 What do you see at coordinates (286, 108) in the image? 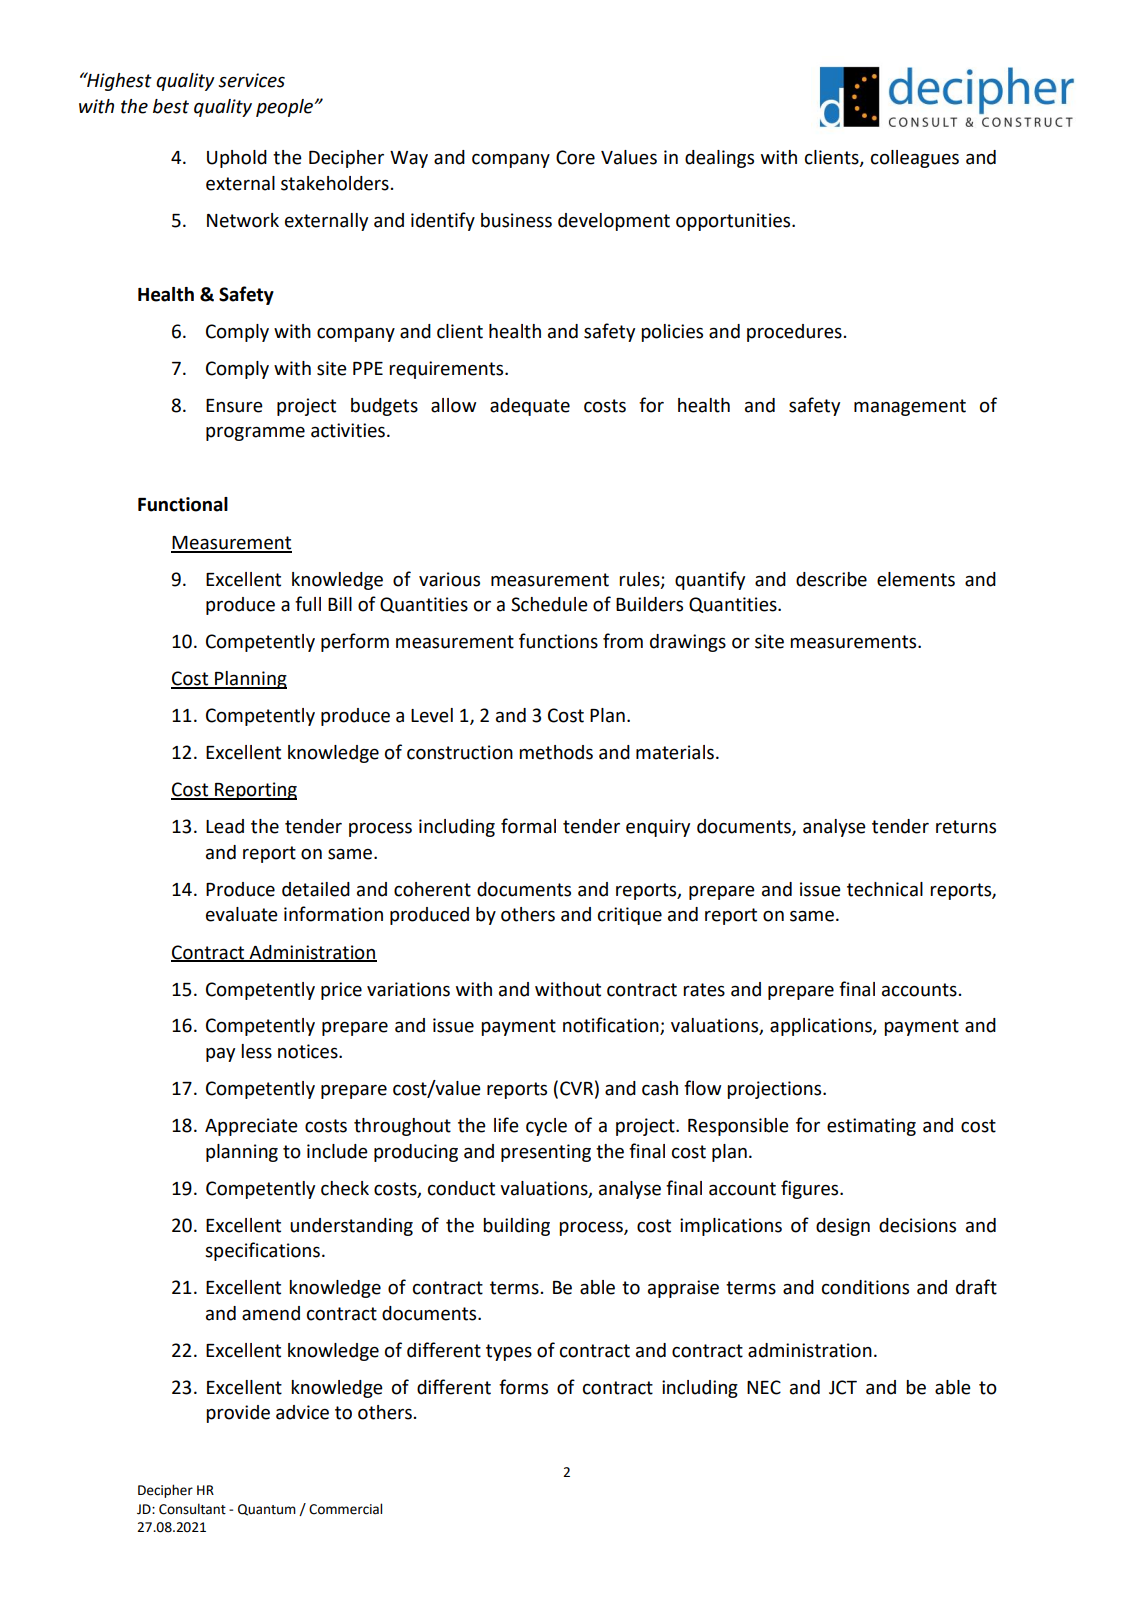
I see `people` at bounding box center [286, 108].
